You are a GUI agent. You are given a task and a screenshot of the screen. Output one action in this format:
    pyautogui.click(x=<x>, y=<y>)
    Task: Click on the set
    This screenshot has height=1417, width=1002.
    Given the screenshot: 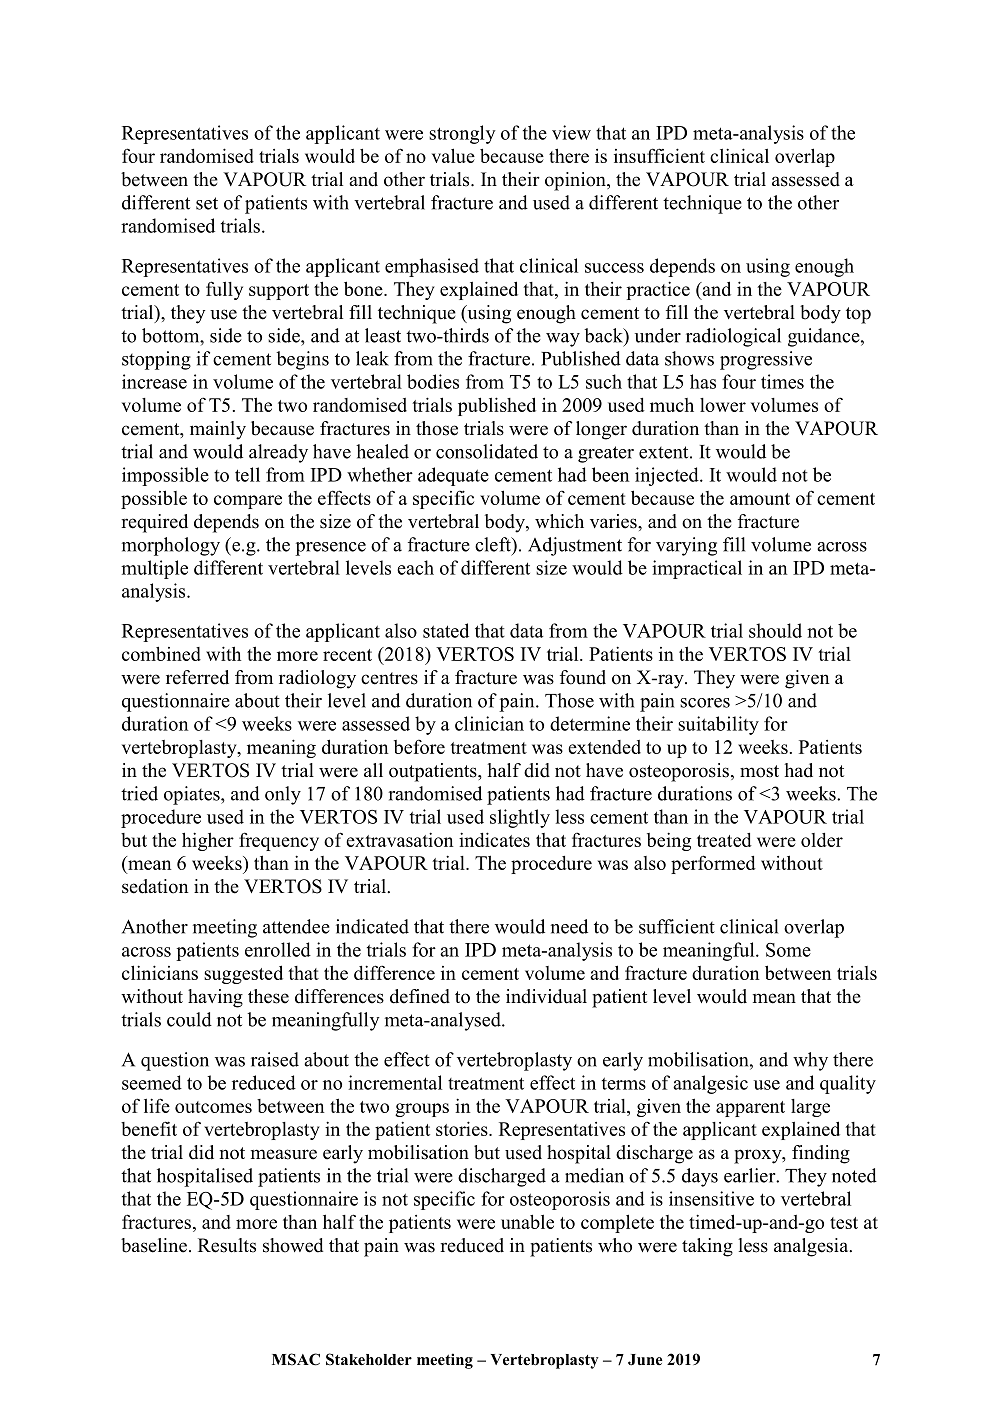 What is the action you would take?
    pyautogui.click(x=207, y=203)
